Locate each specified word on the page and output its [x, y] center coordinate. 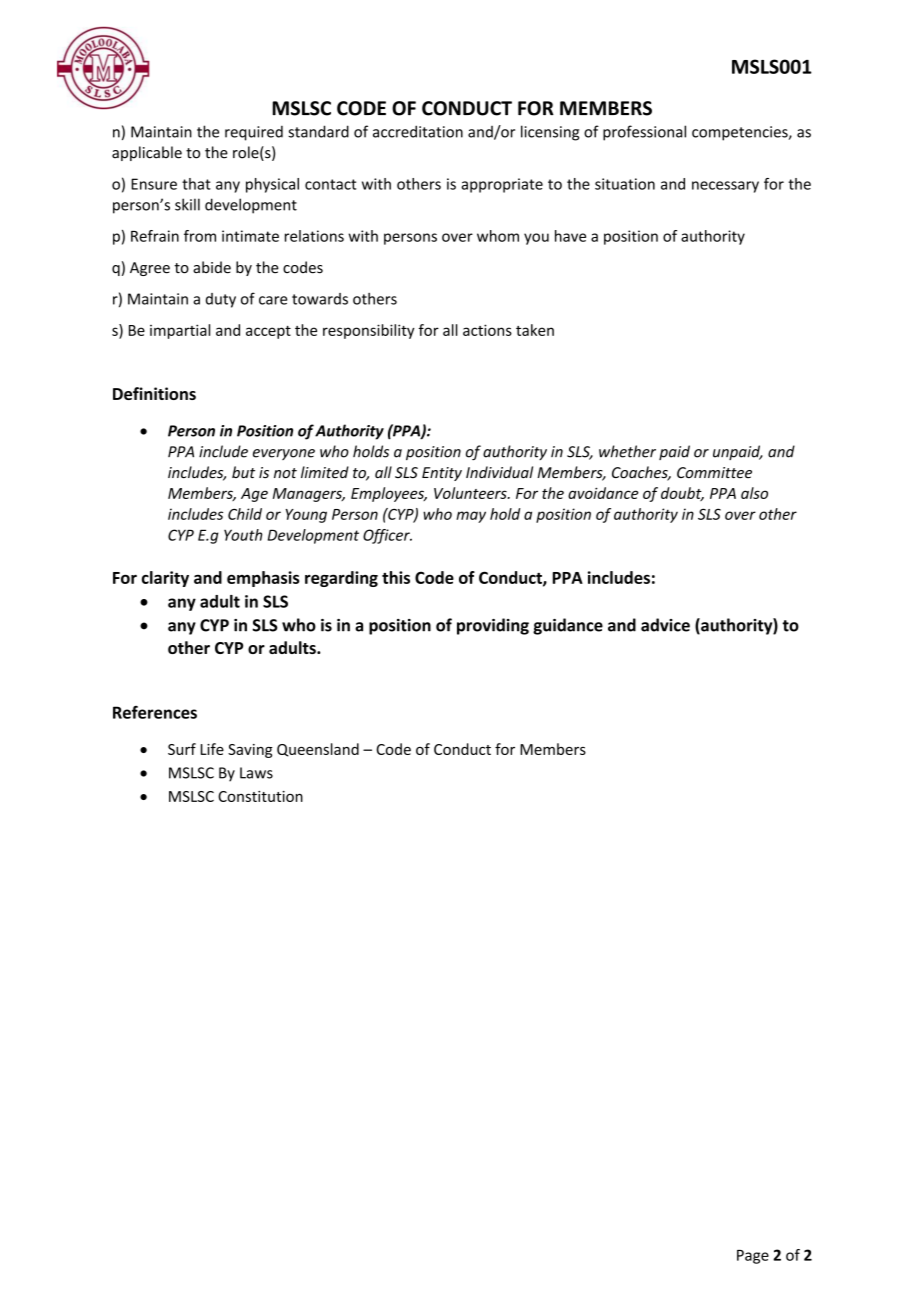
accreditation [418, 131]
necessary [725, 187]
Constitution [260, 796]
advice [665, 625]
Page [753, 1257]
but [243, 472]
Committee [714, 472]
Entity [442, 474]
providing [493, 626]
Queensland [318, 750]
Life [212, 749]
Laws [256, 773]
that [196, 184]
